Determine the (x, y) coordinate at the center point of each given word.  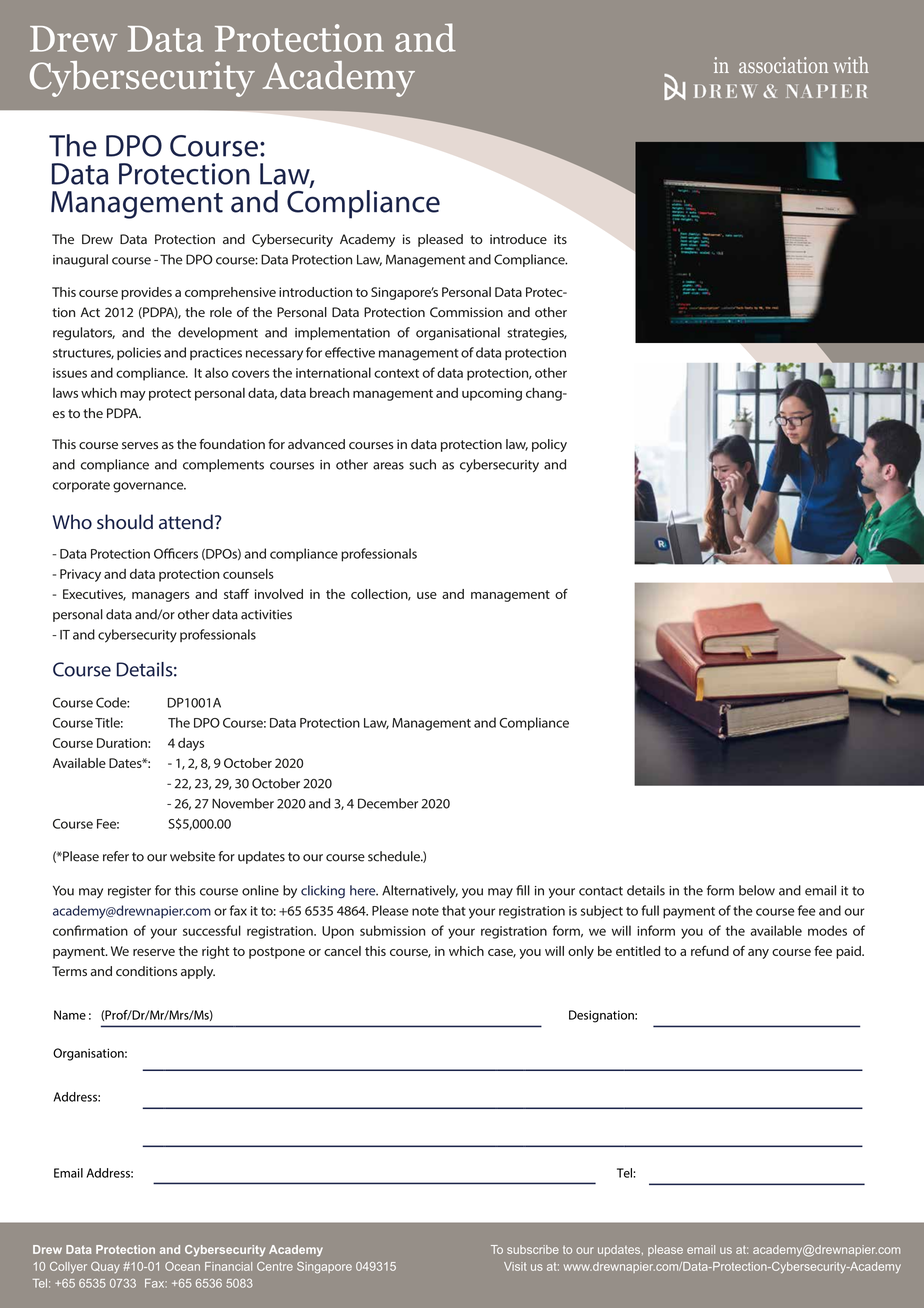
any (758, 954)
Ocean (182, 1266)
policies (139, 353)
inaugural (80, 261)
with (851, 65)
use (427, 595)
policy (549, 445)
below (757, 890)
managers (161, 597)
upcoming (492, 394)
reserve (154, 952)
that (454, 910)
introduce (518, 239)
